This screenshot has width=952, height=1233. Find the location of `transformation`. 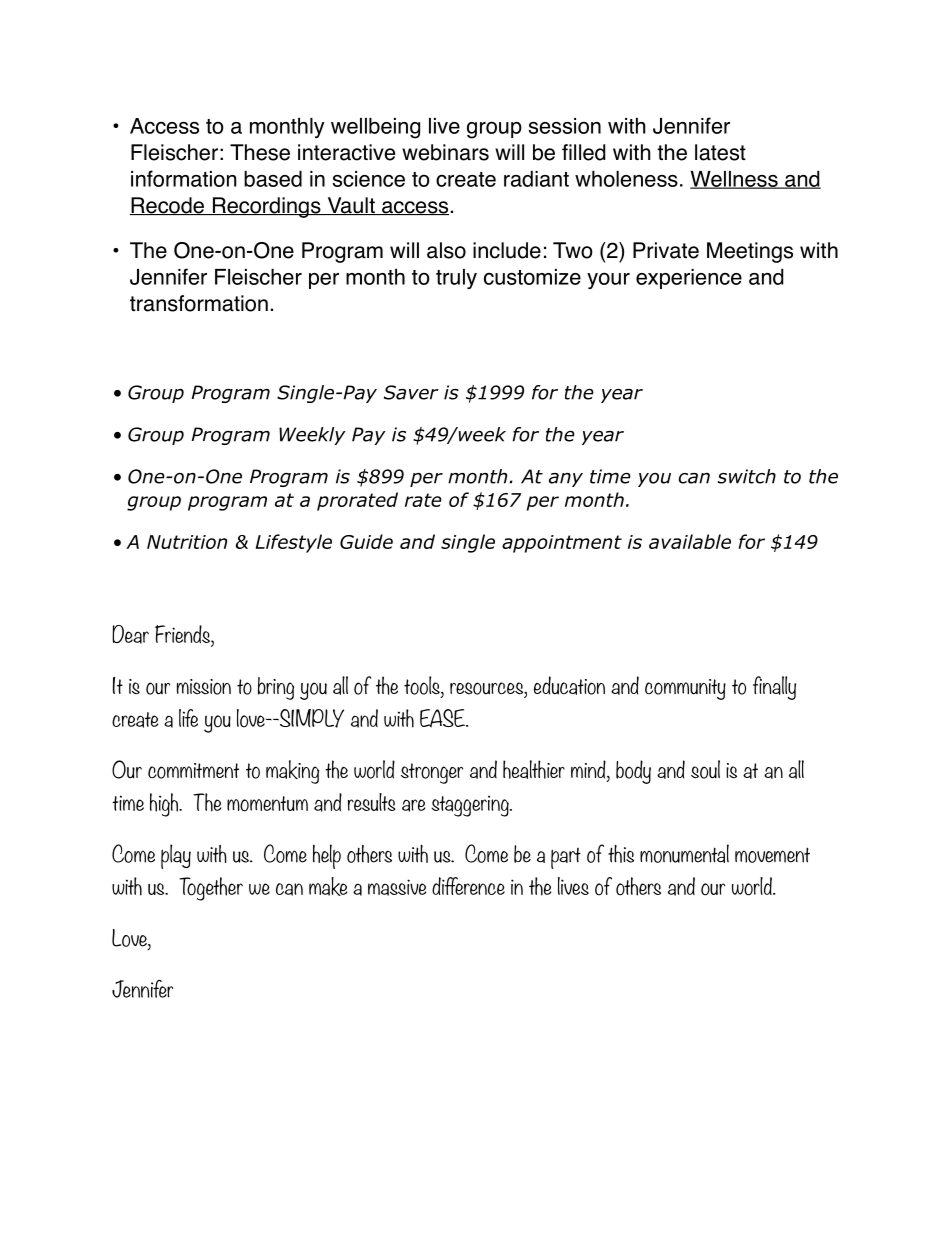

transformation is located at coordinates (199, 303).
